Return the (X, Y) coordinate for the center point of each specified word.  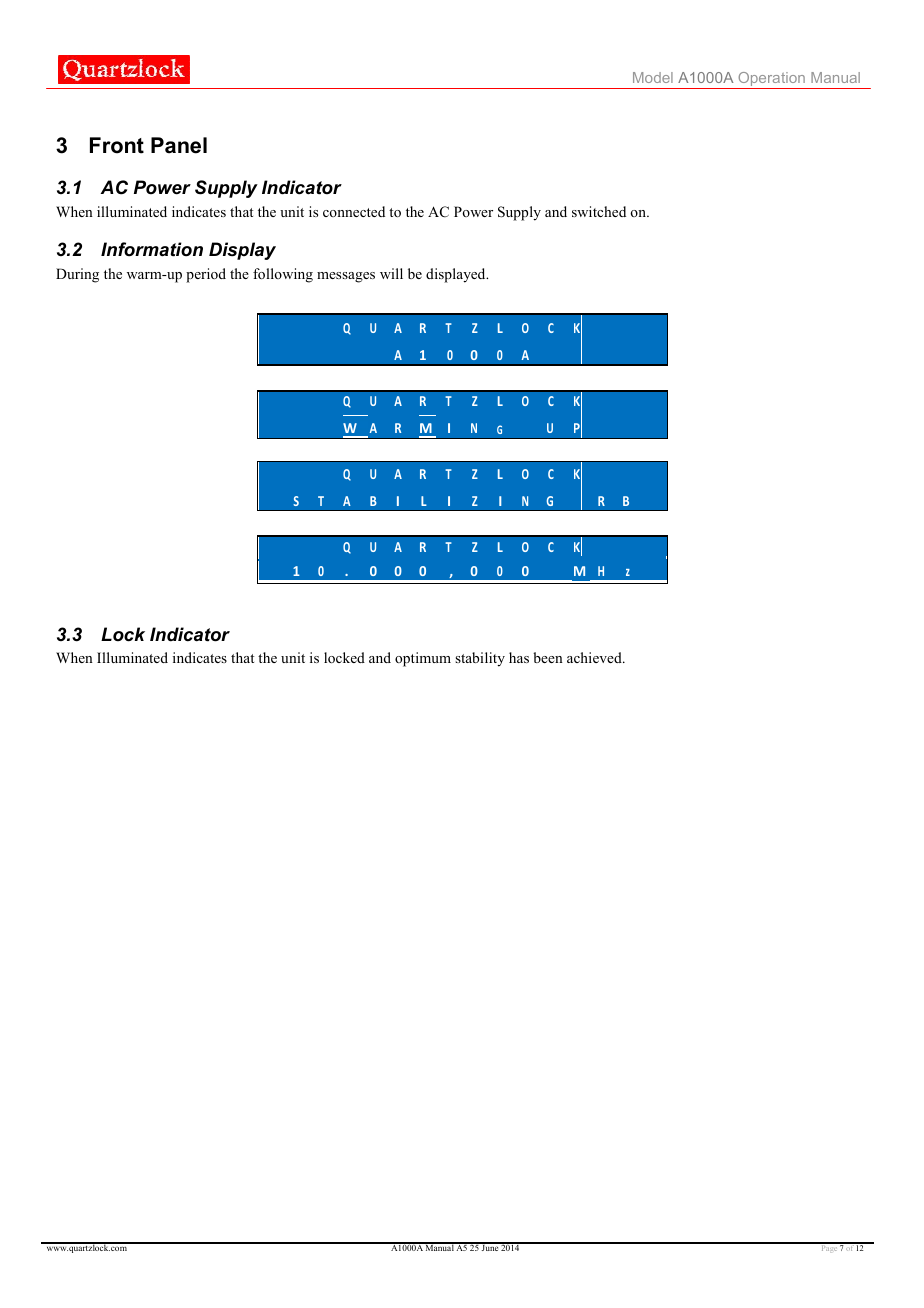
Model (653, 77)
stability (480, 659)
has (519, 657)
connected (354, 211)
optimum (423, 659)
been (548, 657)
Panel (179, 145)
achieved (595, 657)
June (490, 1247)
